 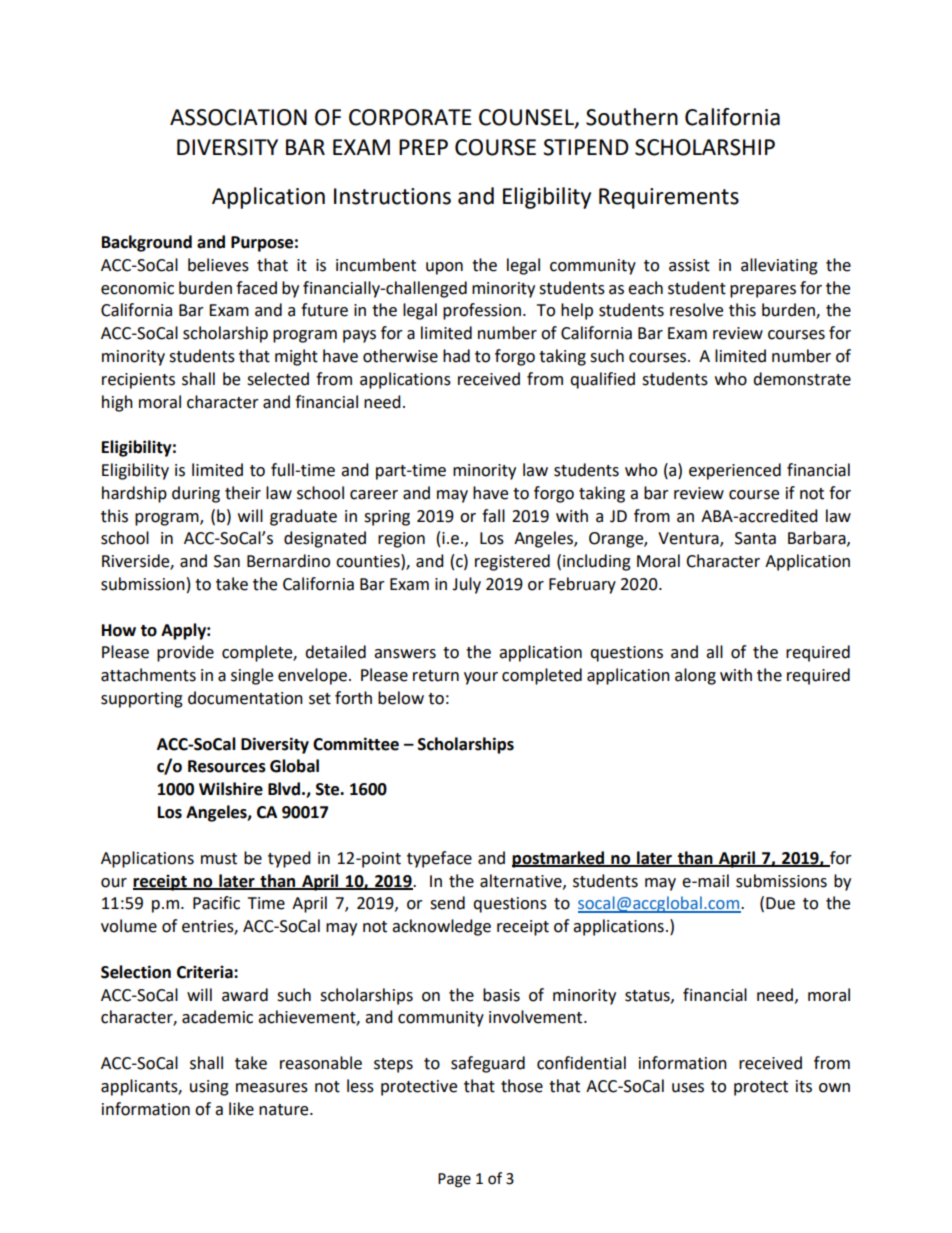 I want to click on like, so click(x=241, y=1109).
